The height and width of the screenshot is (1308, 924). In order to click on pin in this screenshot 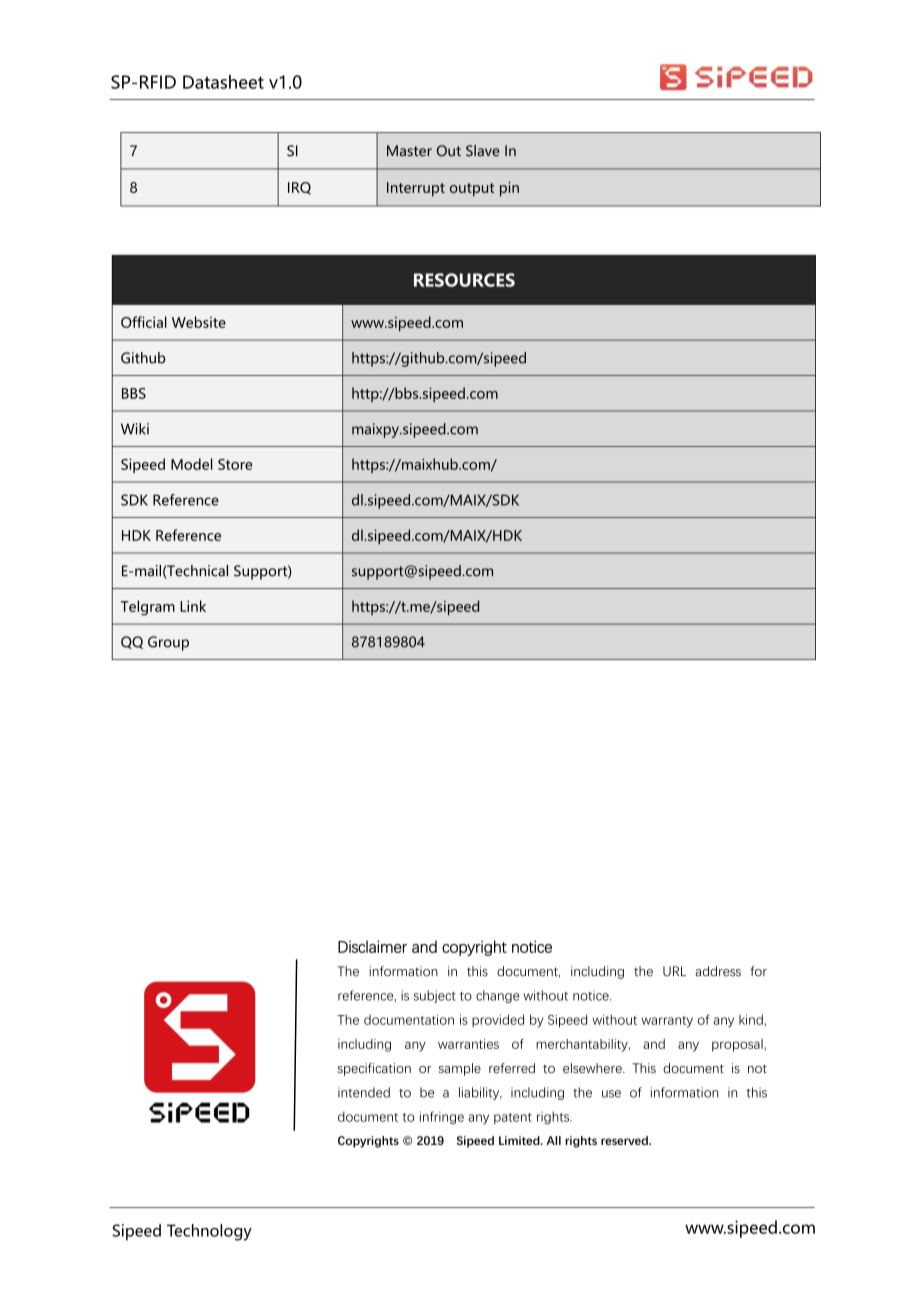, I will do `click(509, 189)`.
